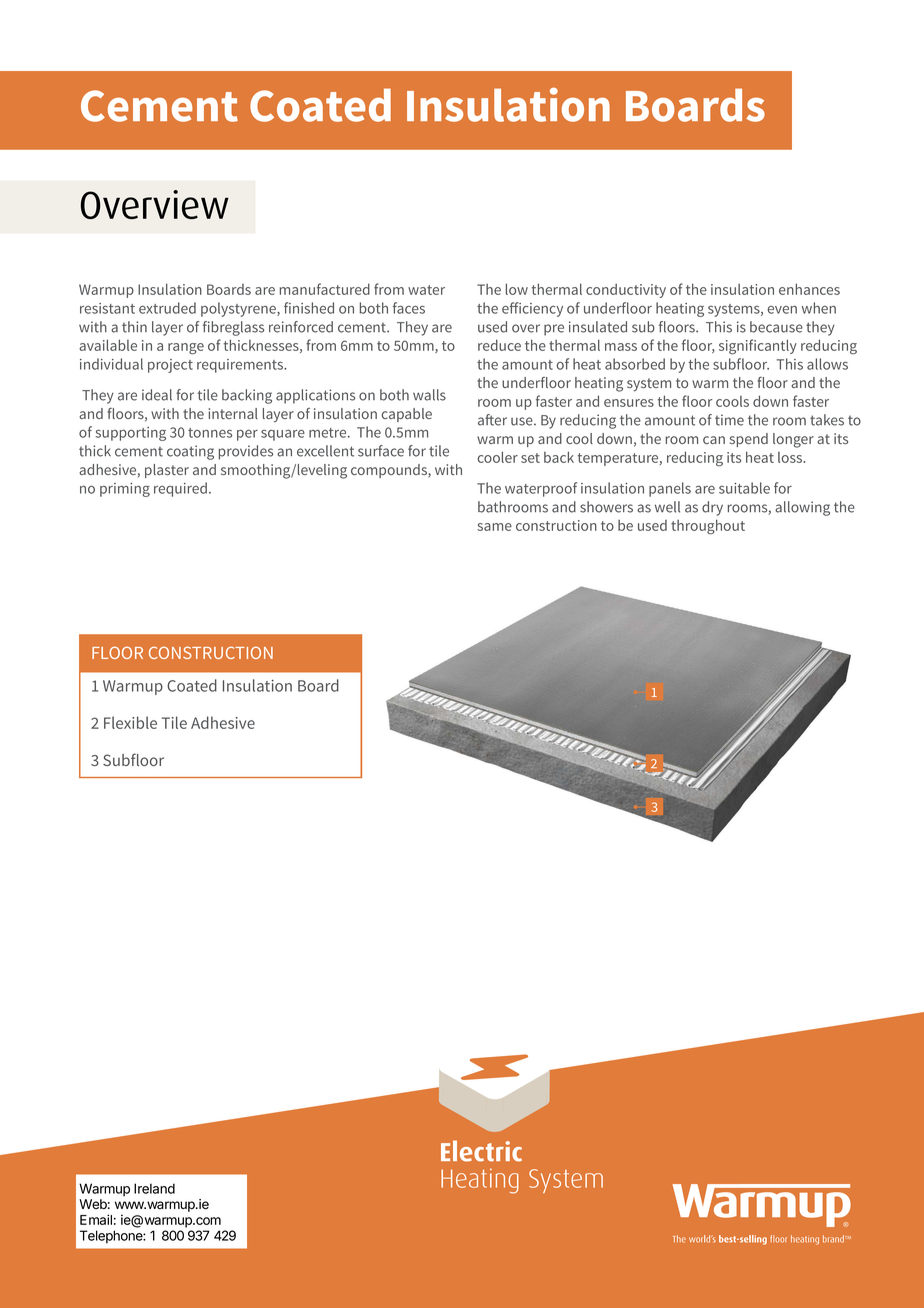 This document has width=924, height=1308. Describe the element at coordinates (167, 308) in the document. I see `extruded` at that location.
